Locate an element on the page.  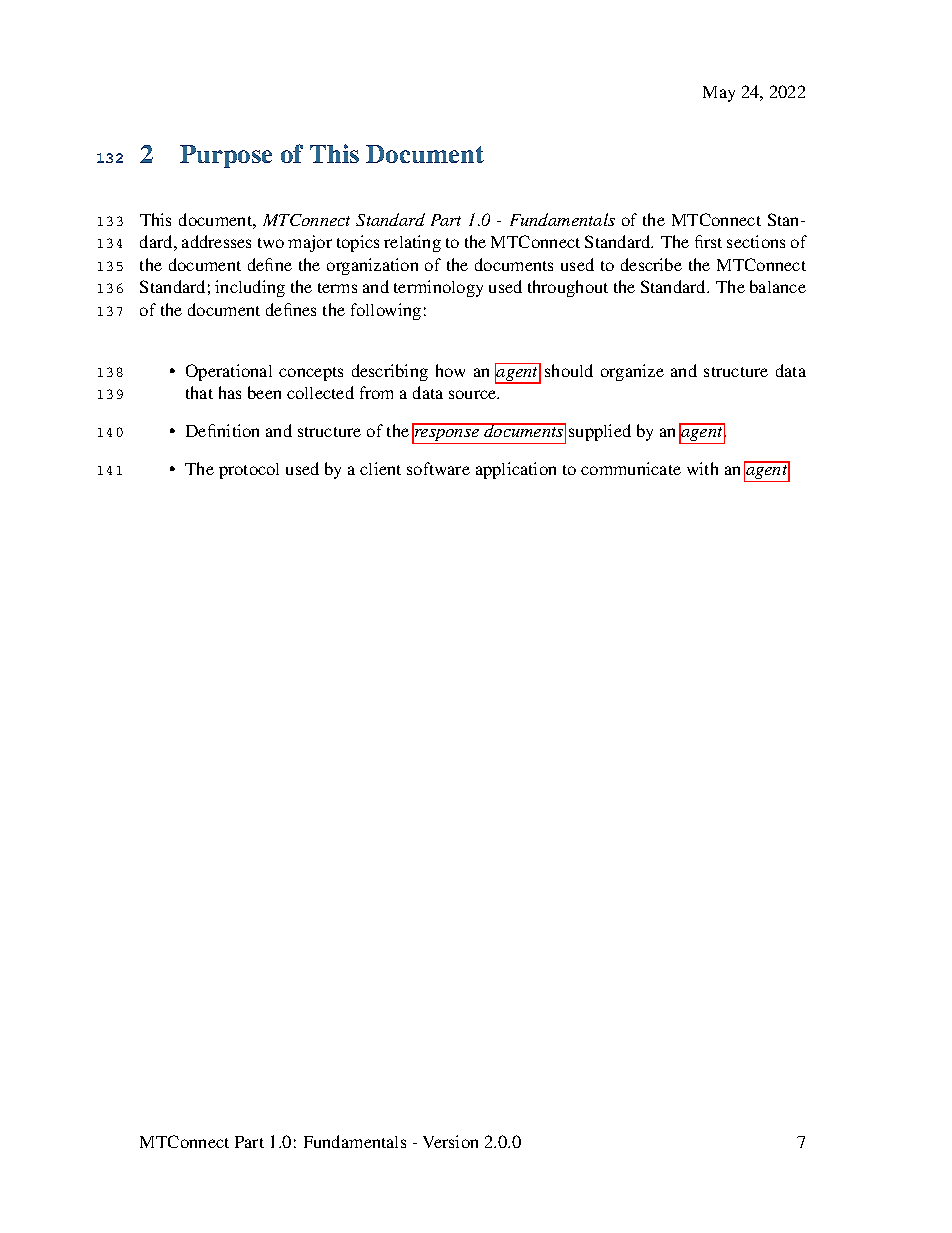
communicate is located at coordinates (631, 468).
